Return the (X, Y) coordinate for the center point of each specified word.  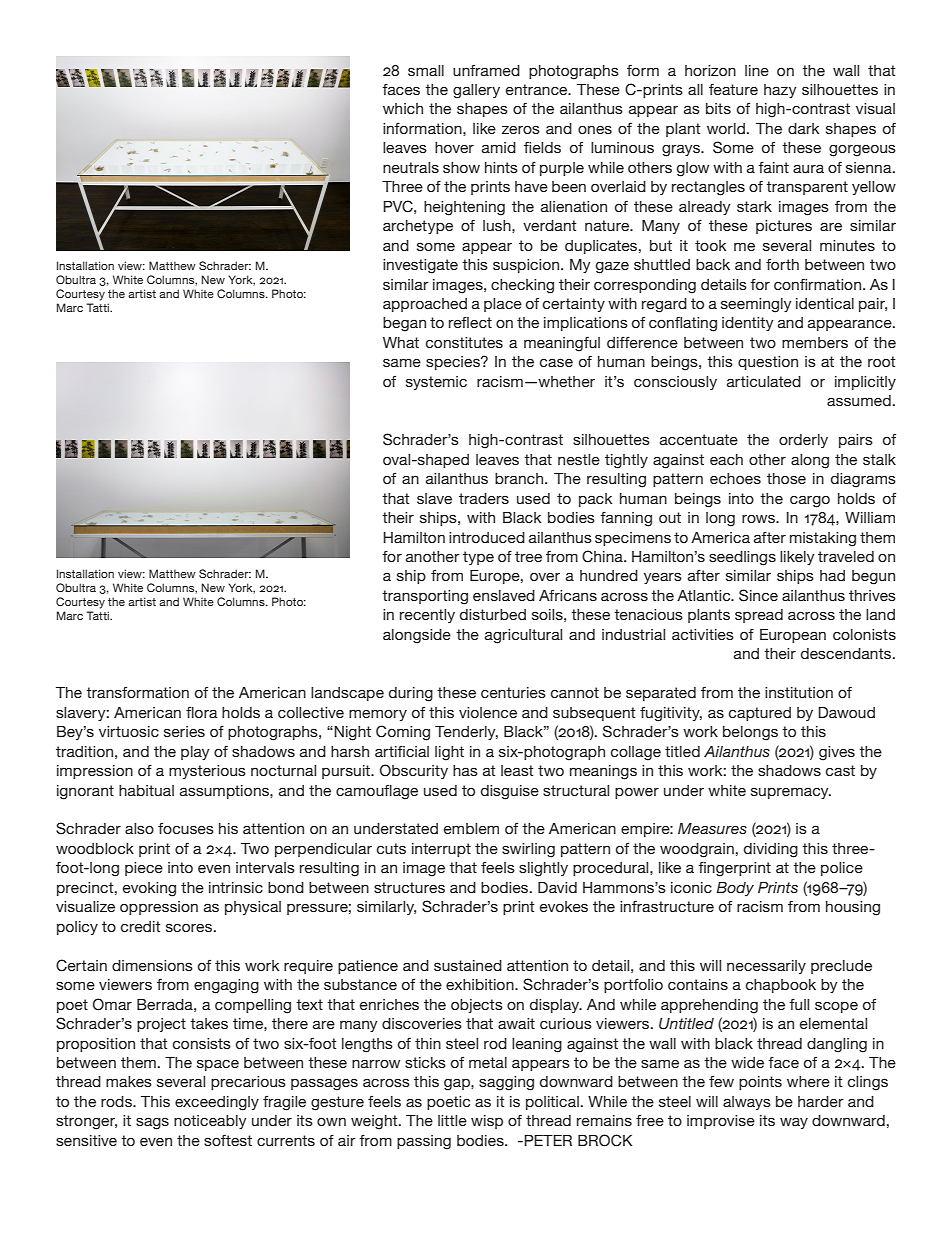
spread (759, 616)
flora (202, 712)
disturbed (493, 614)
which (403, 108)
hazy (780, 91)
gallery (476, 91)
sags (152, 1123)
